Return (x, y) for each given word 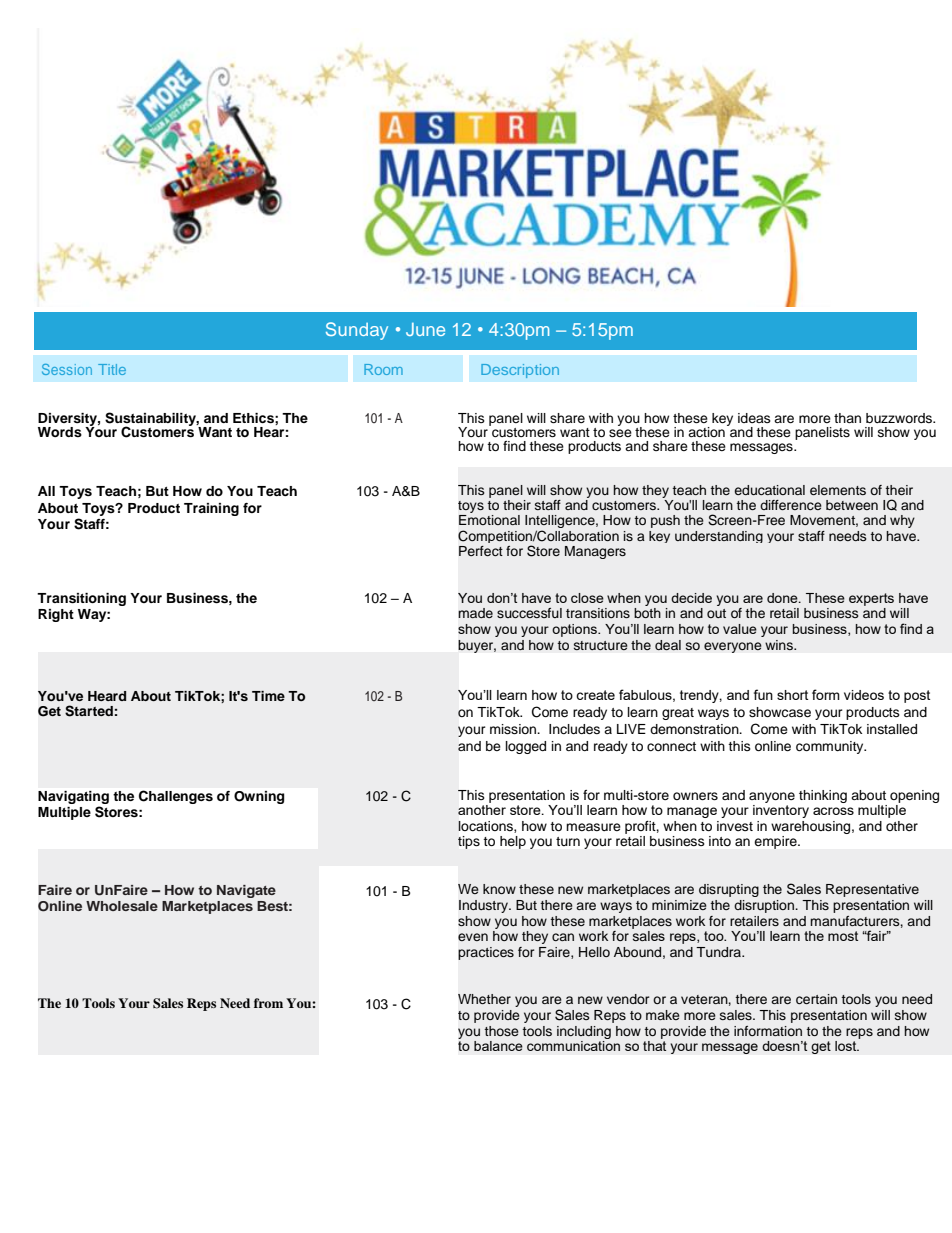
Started (89, 711)
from (268, 1003)
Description (520, 371)
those (501, 1031)
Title (112, 369)
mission (514, 729)
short (792, 695)
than (847, 418)
